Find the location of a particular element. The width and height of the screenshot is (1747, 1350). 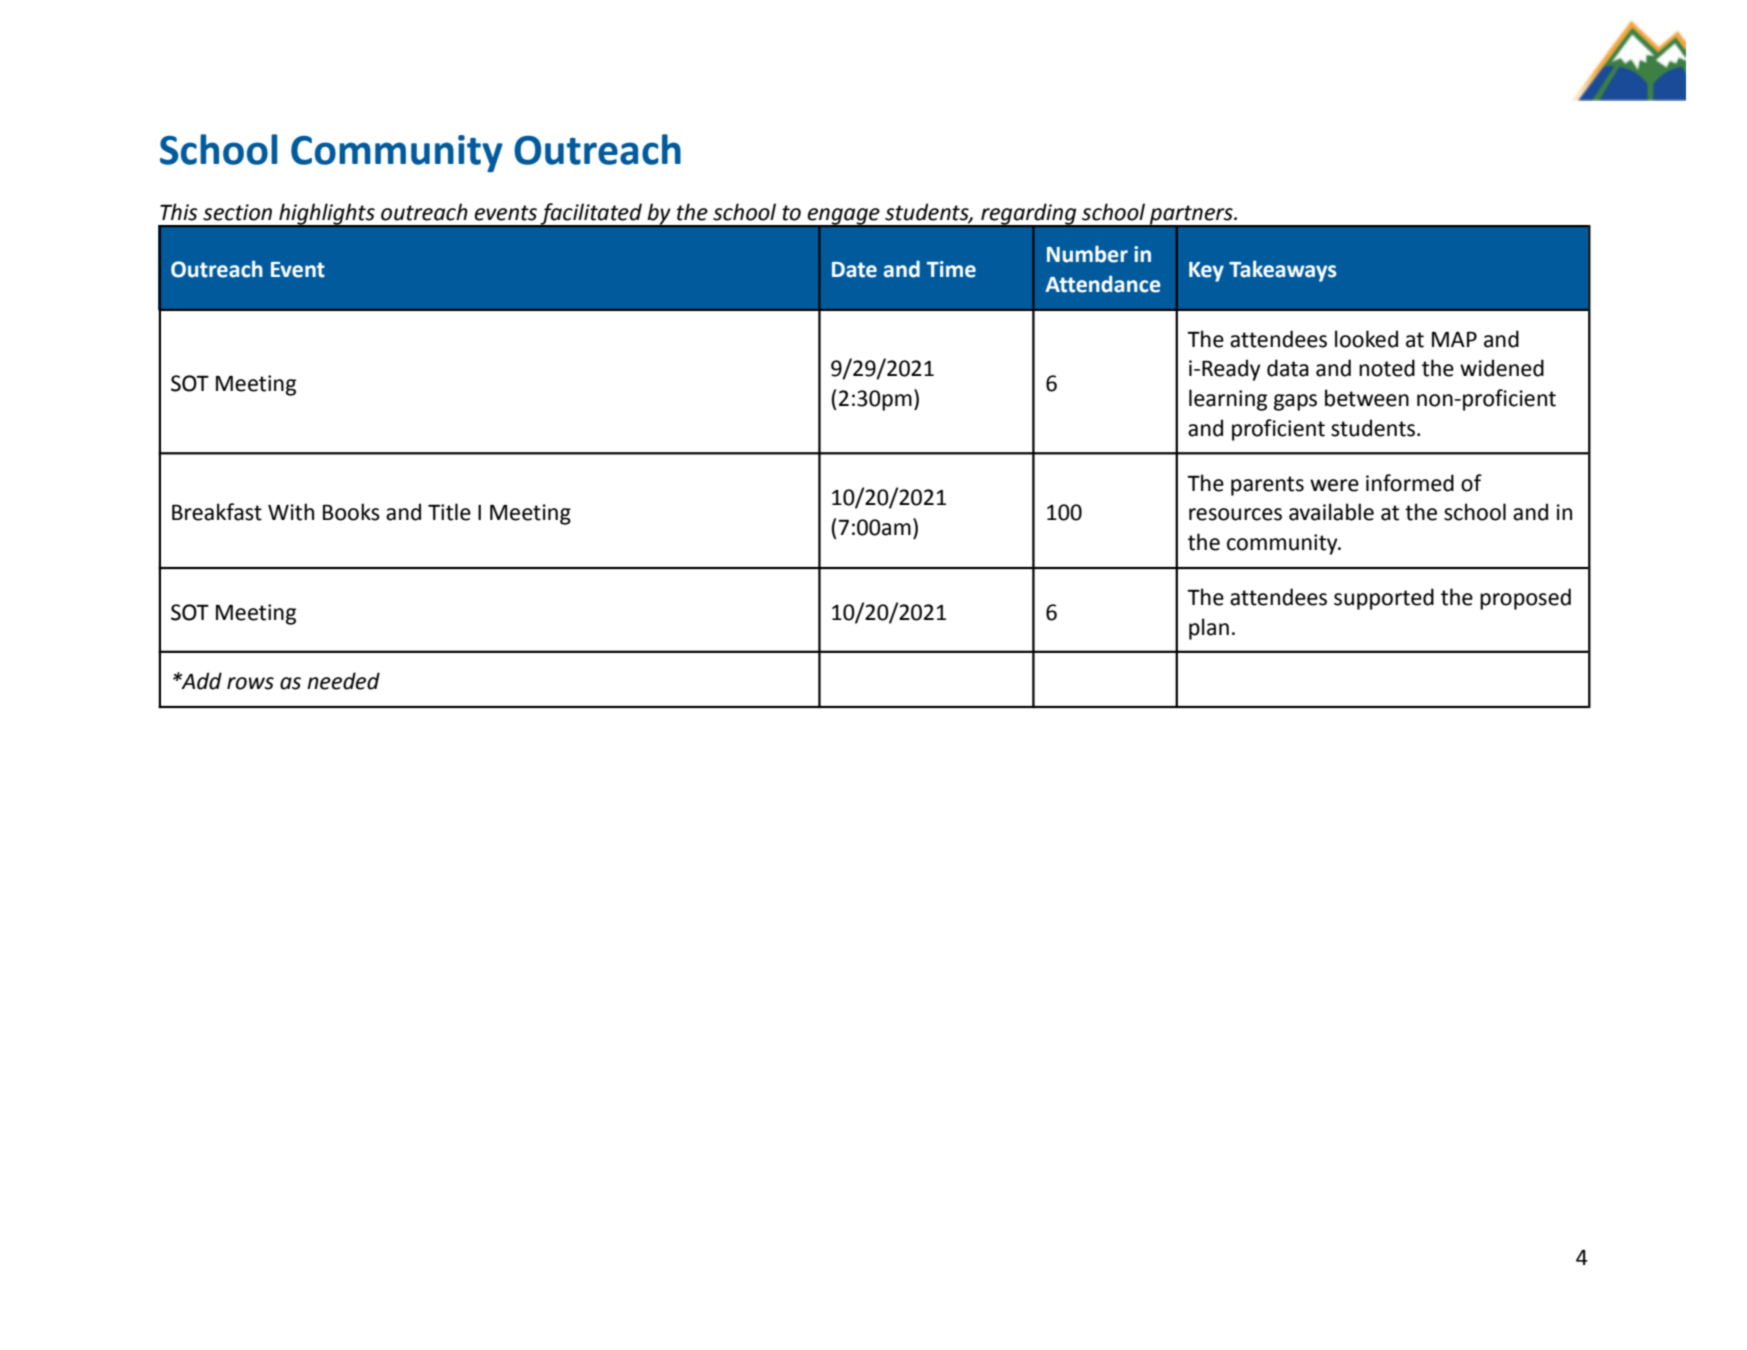

Takeaways is located at coordinates (1283, 271).
